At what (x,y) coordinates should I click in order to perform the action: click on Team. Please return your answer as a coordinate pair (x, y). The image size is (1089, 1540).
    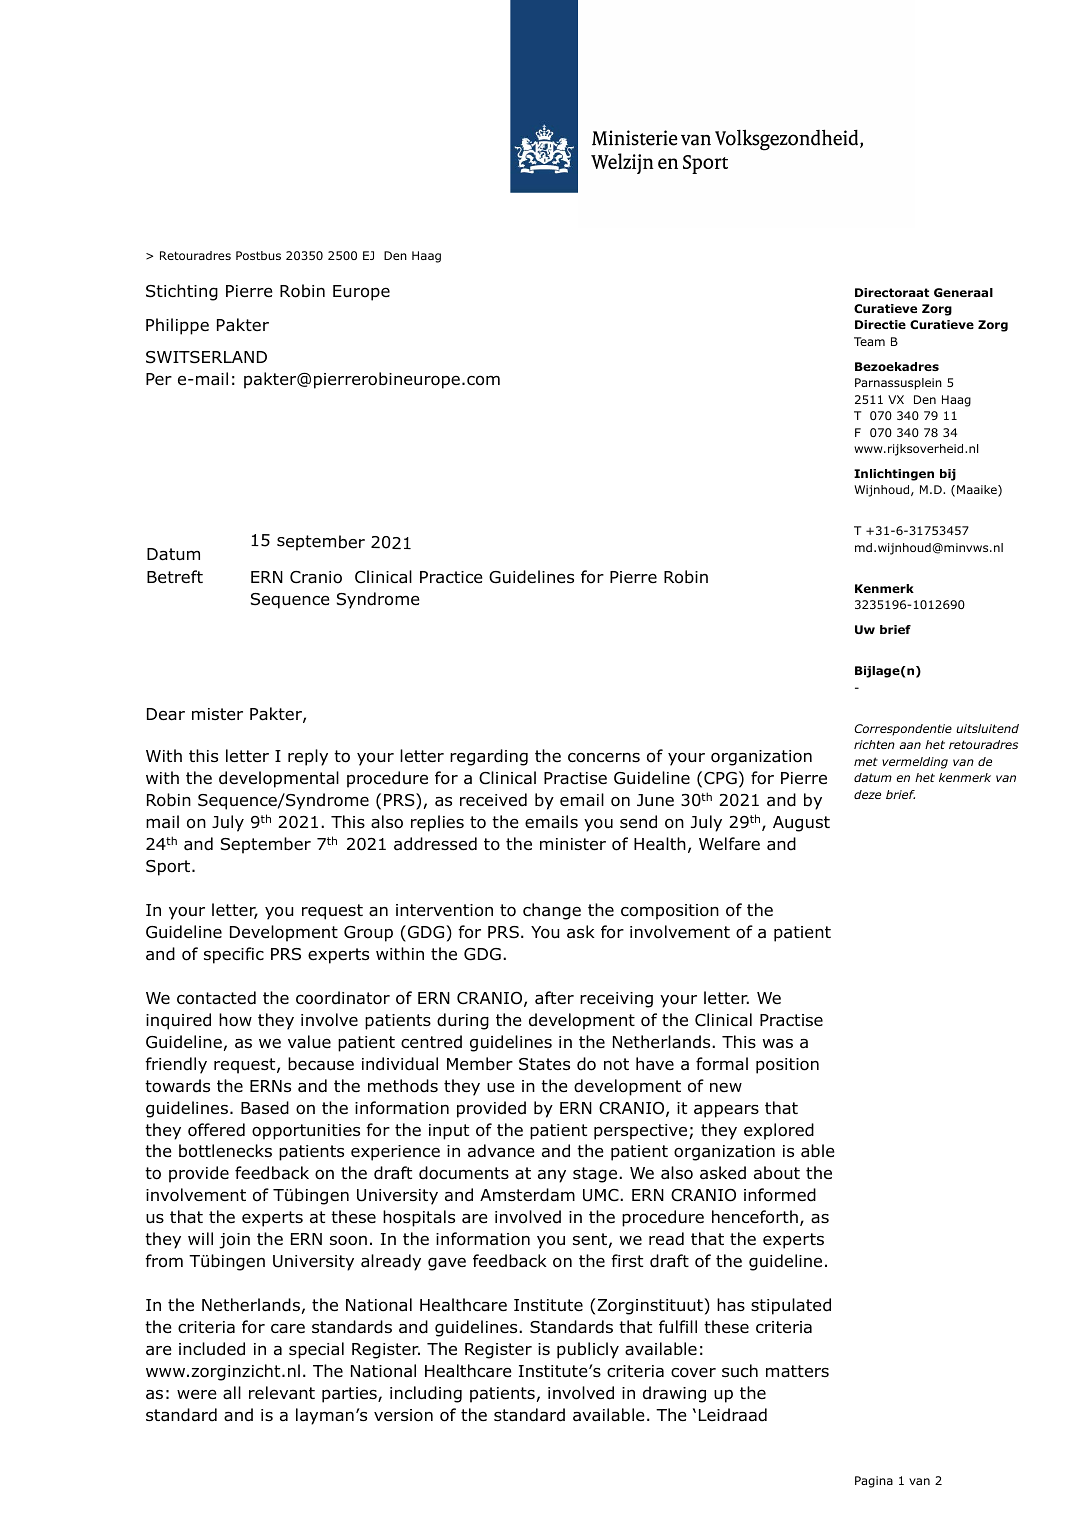
    Looking at the image, I should click on (869, 341).
